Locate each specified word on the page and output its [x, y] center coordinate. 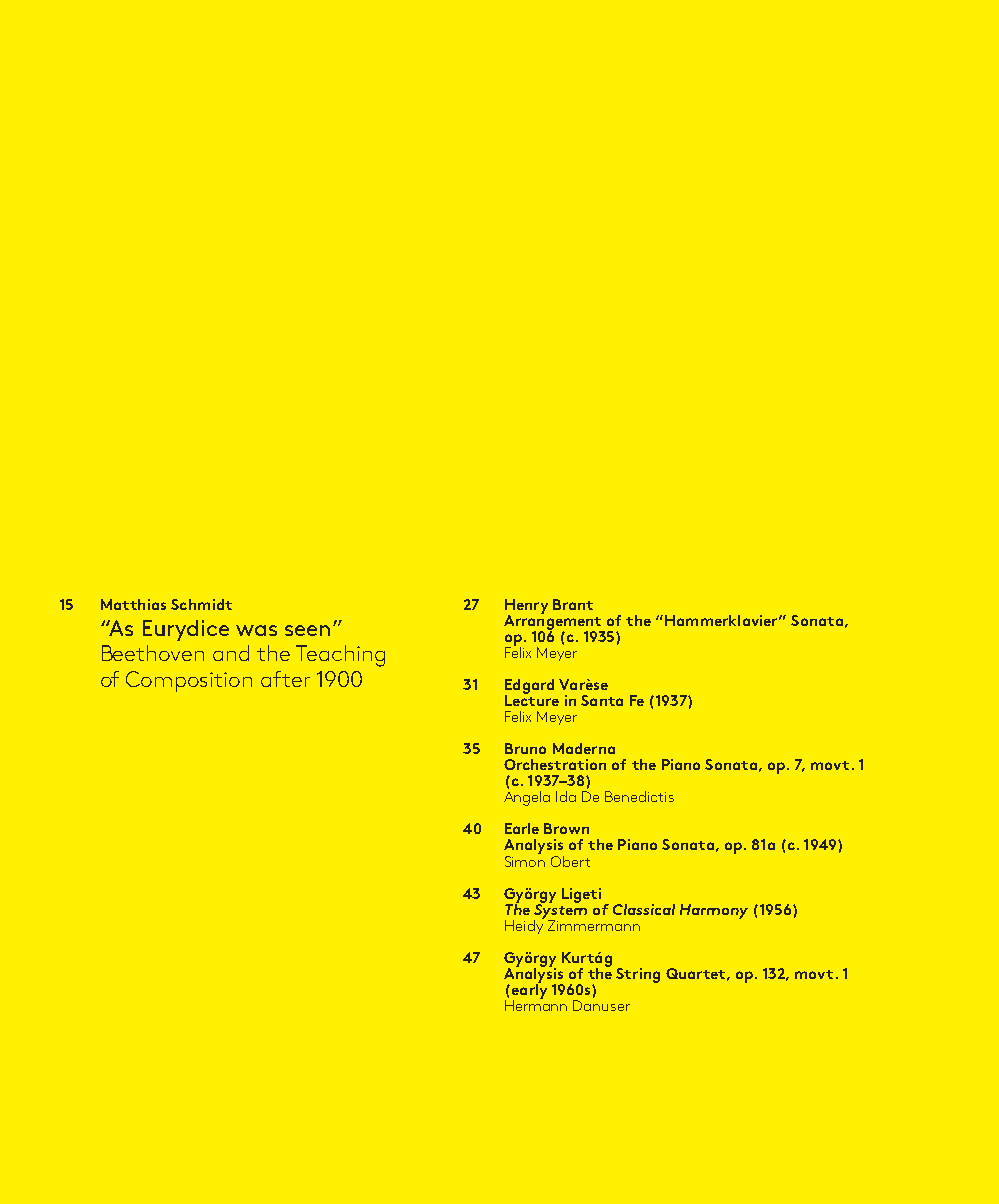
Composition [189, 681]
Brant [573, 604]
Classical [644, 909]
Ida [566, 796]
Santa [602, 700]
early [528, 991]
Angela [527, 798]
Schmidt [201, 604]
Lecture [532, 699]
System [560, 911]
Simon [525, 860]
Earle [522, 828]
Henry [526, 607]
